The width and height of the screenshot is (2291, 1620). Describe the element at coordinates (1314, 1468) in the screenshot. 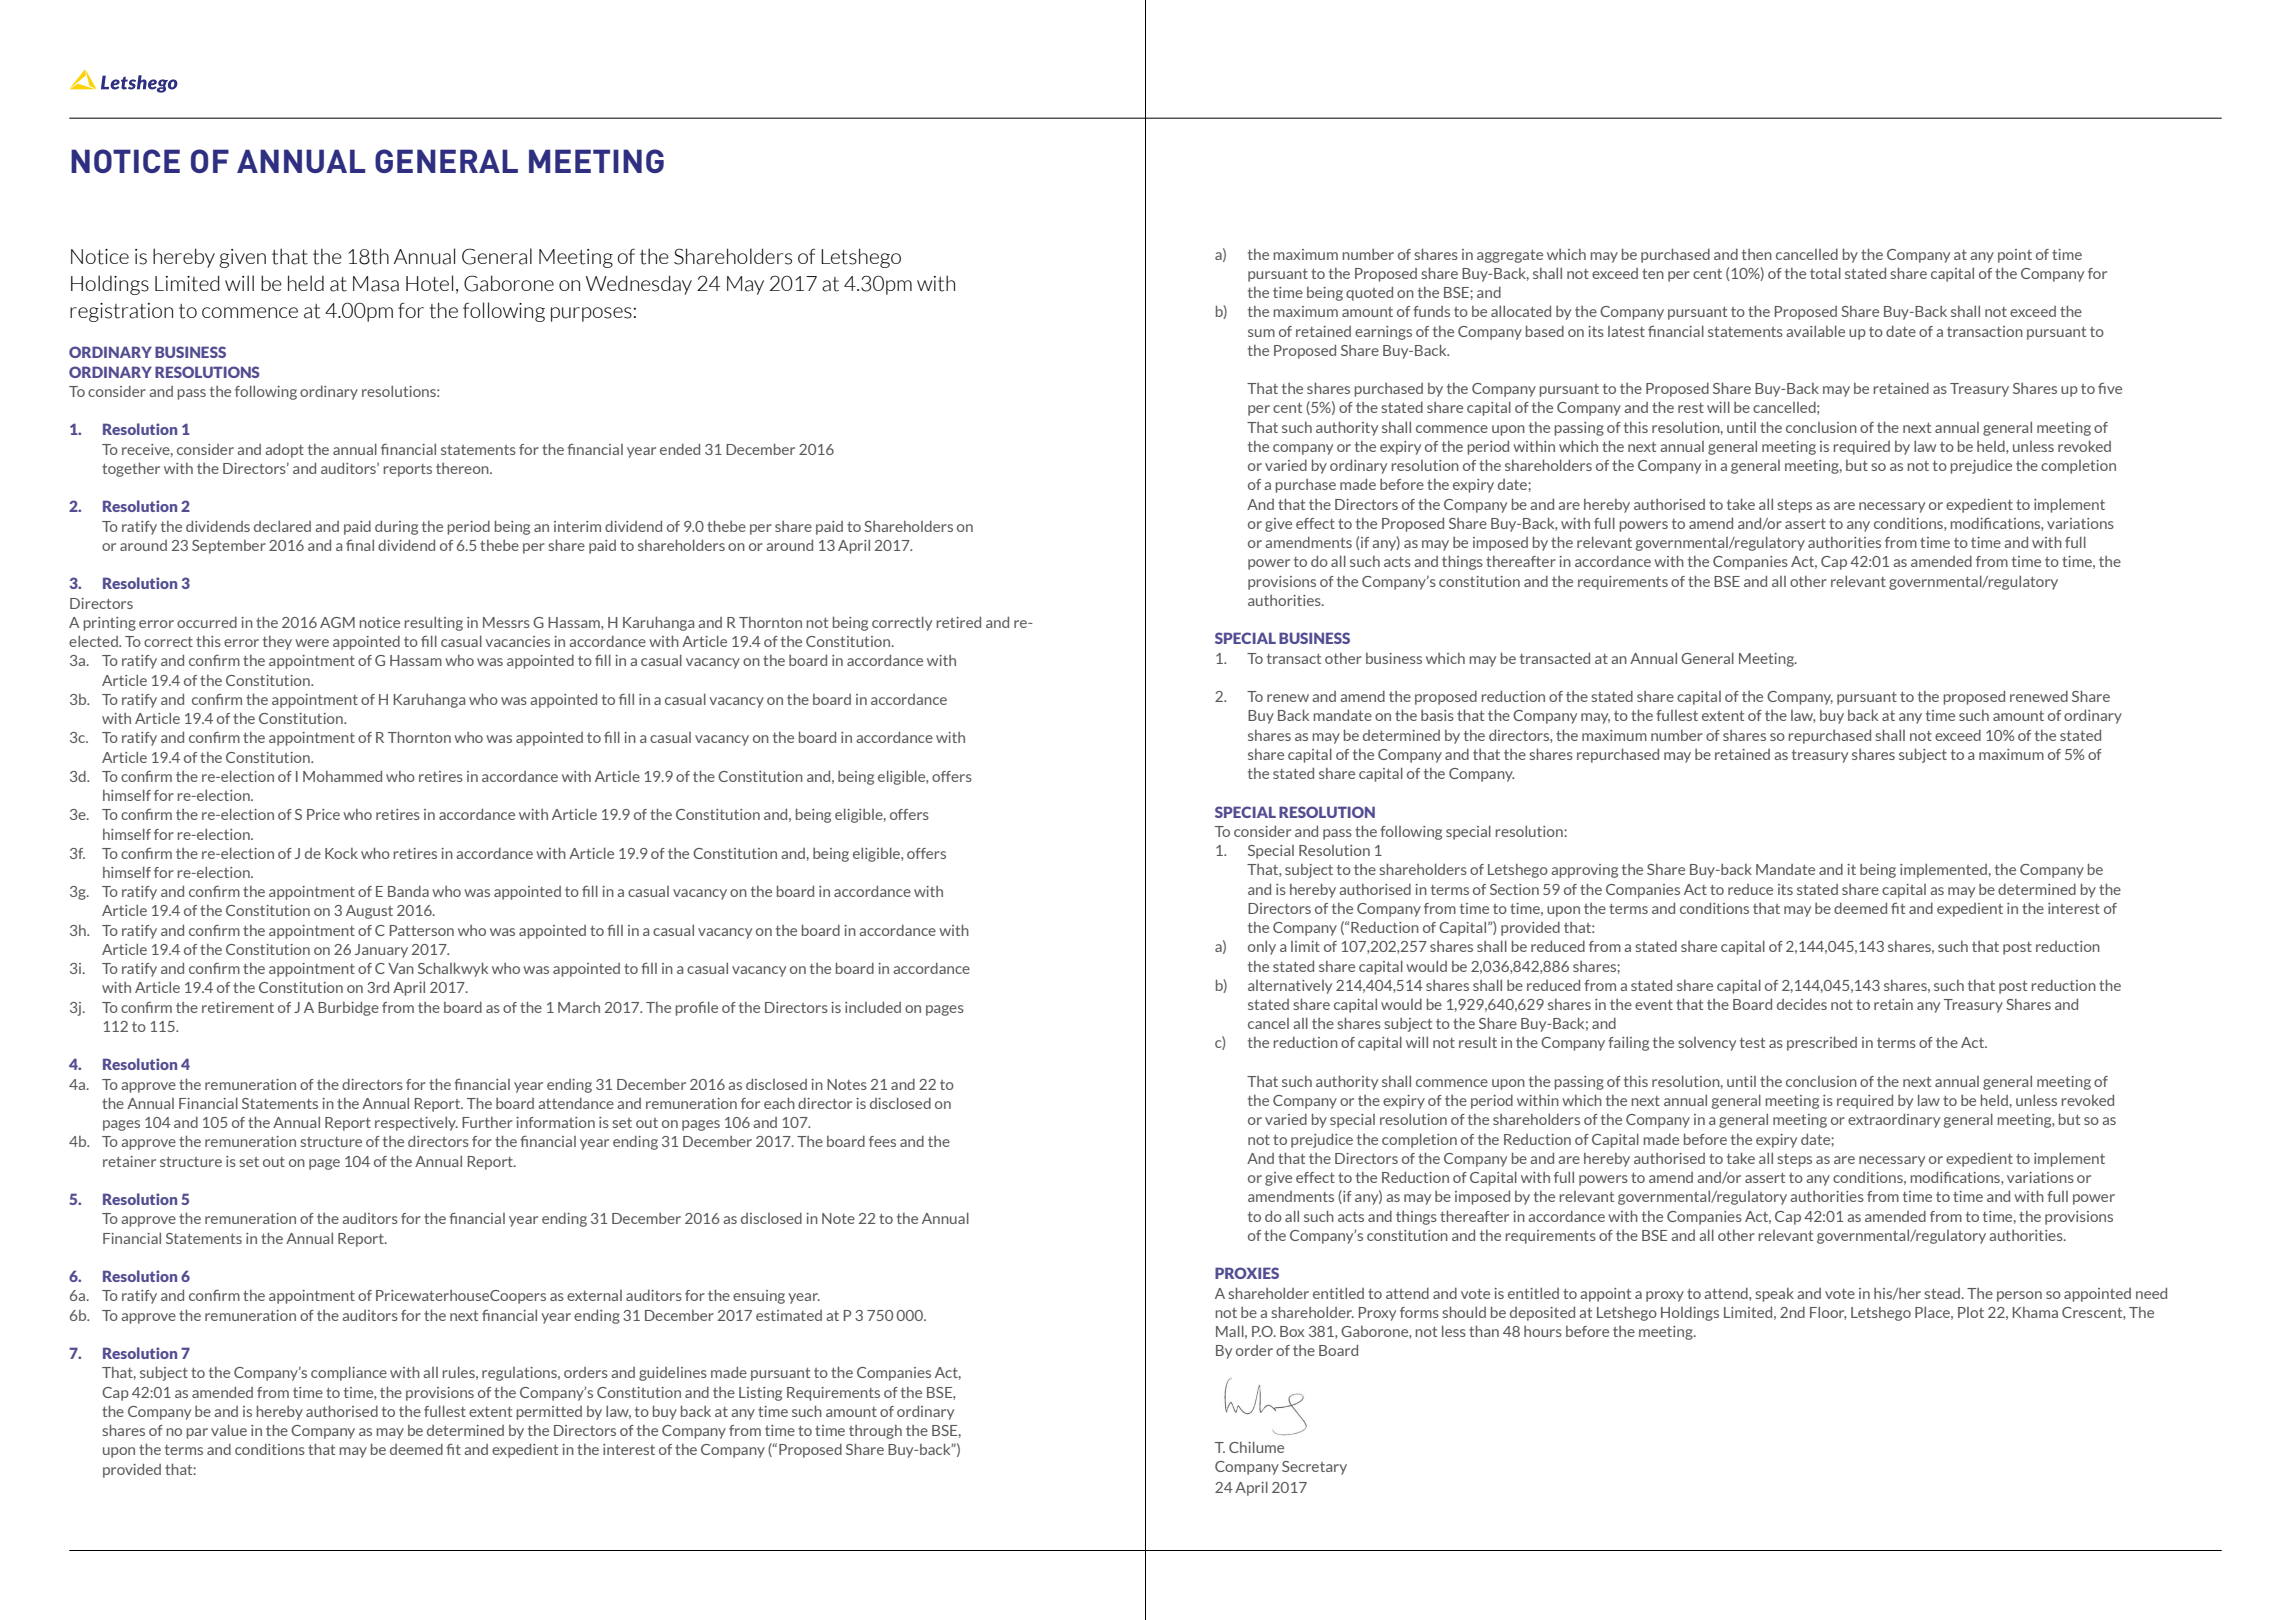

I see `Secretary` at that location.
